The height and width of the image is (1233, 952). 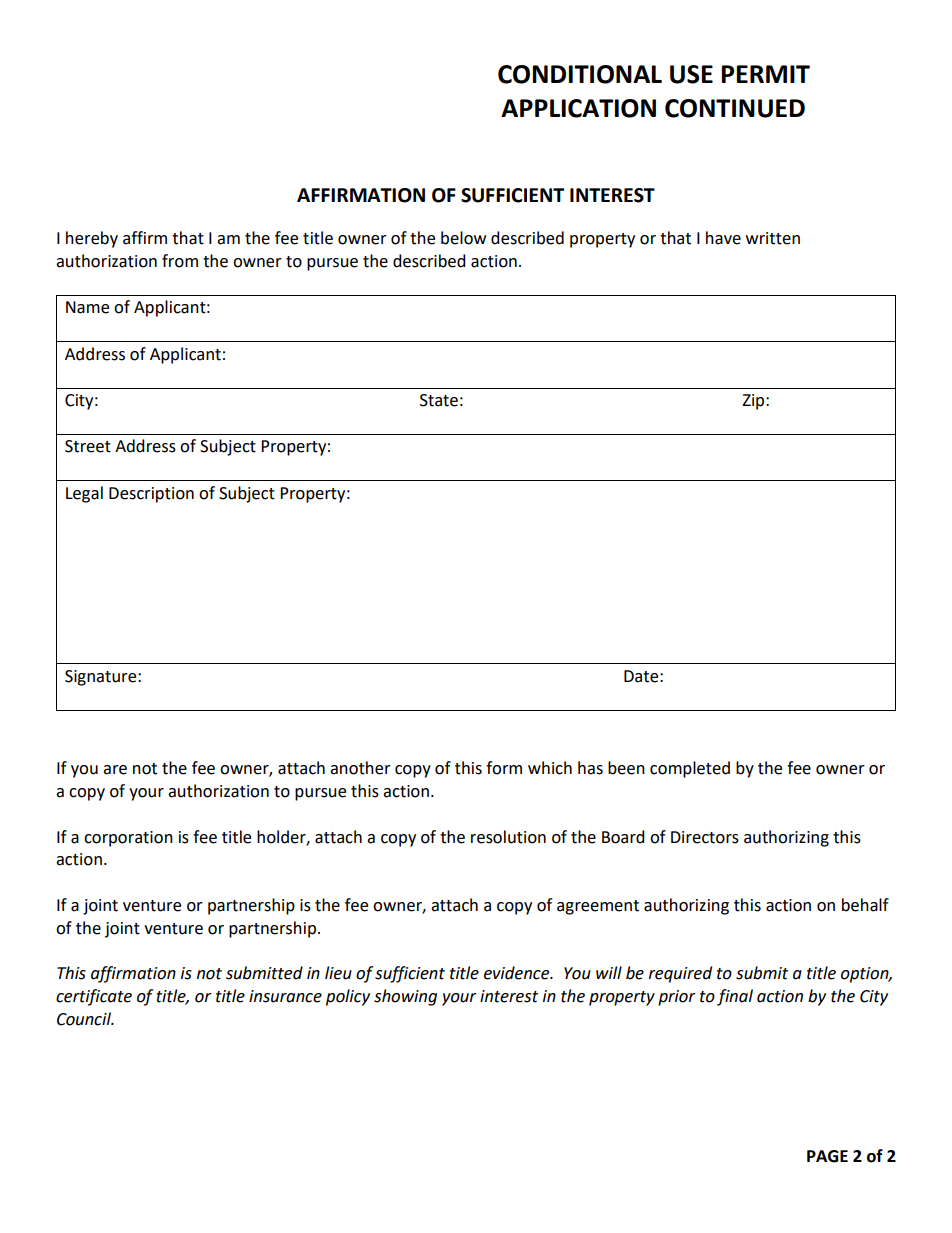 I want to click on State, so click(x=439, y=400).
